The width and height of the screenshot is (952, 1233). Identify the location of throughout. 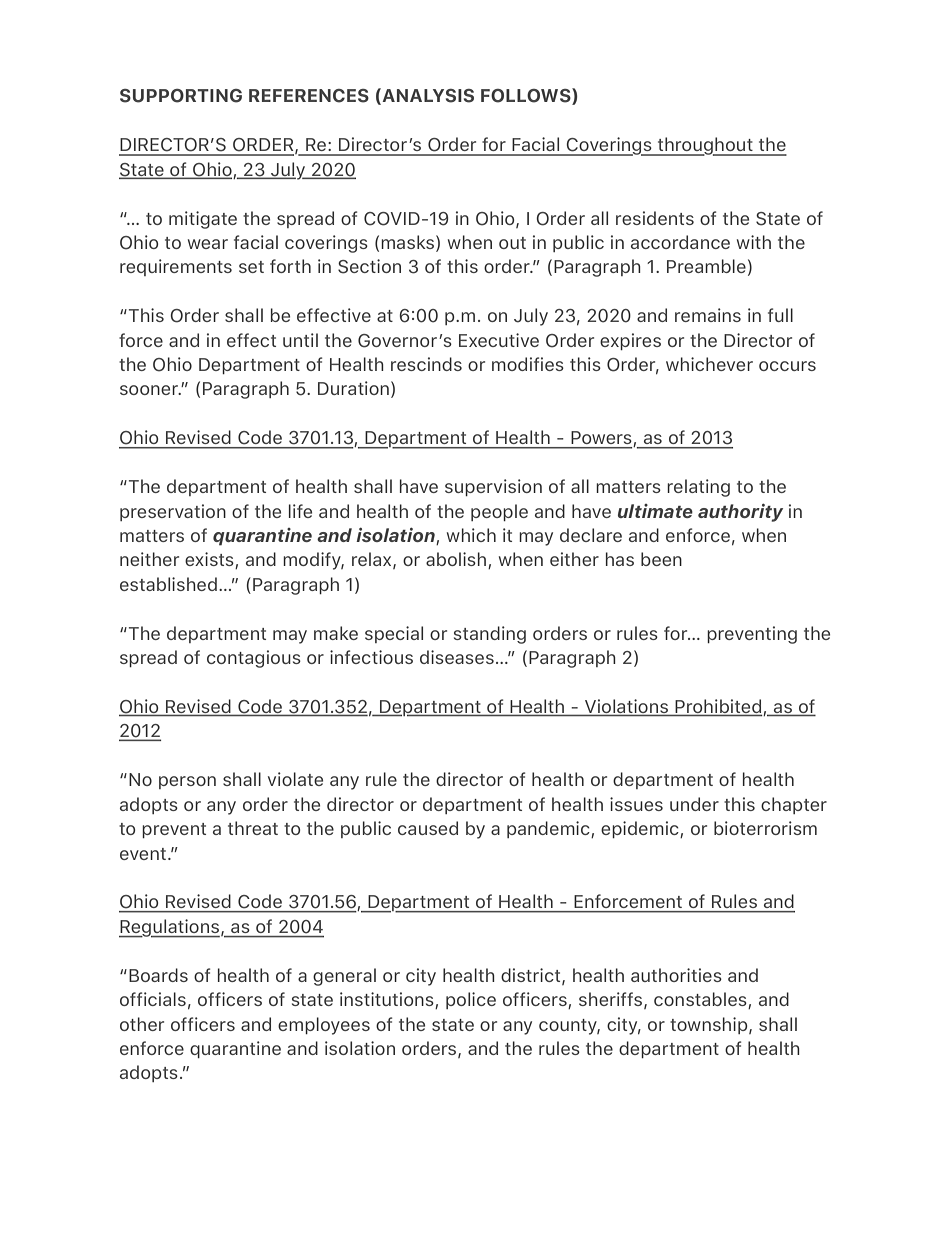
(705, 146).
